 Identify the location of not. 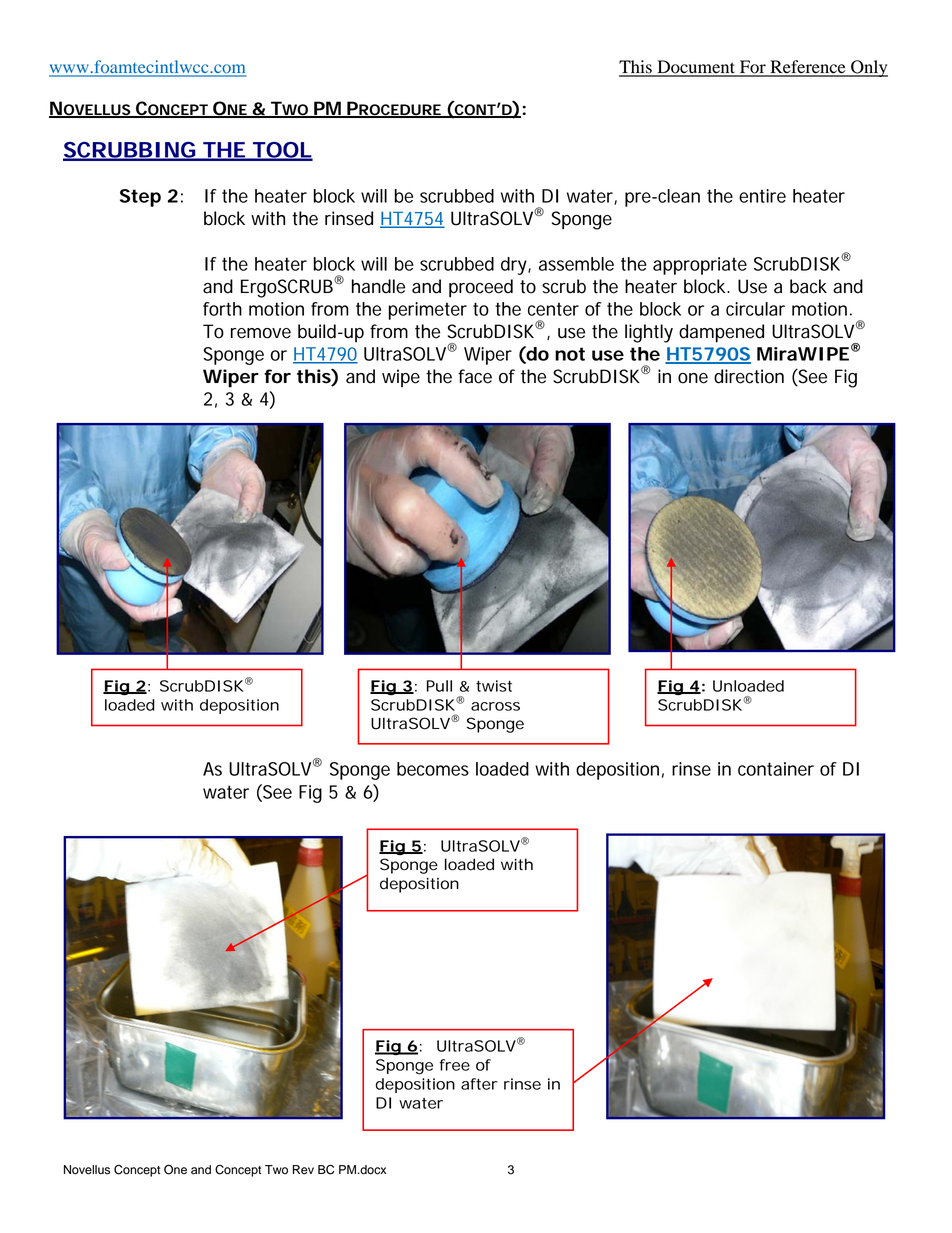
(570, 354).
